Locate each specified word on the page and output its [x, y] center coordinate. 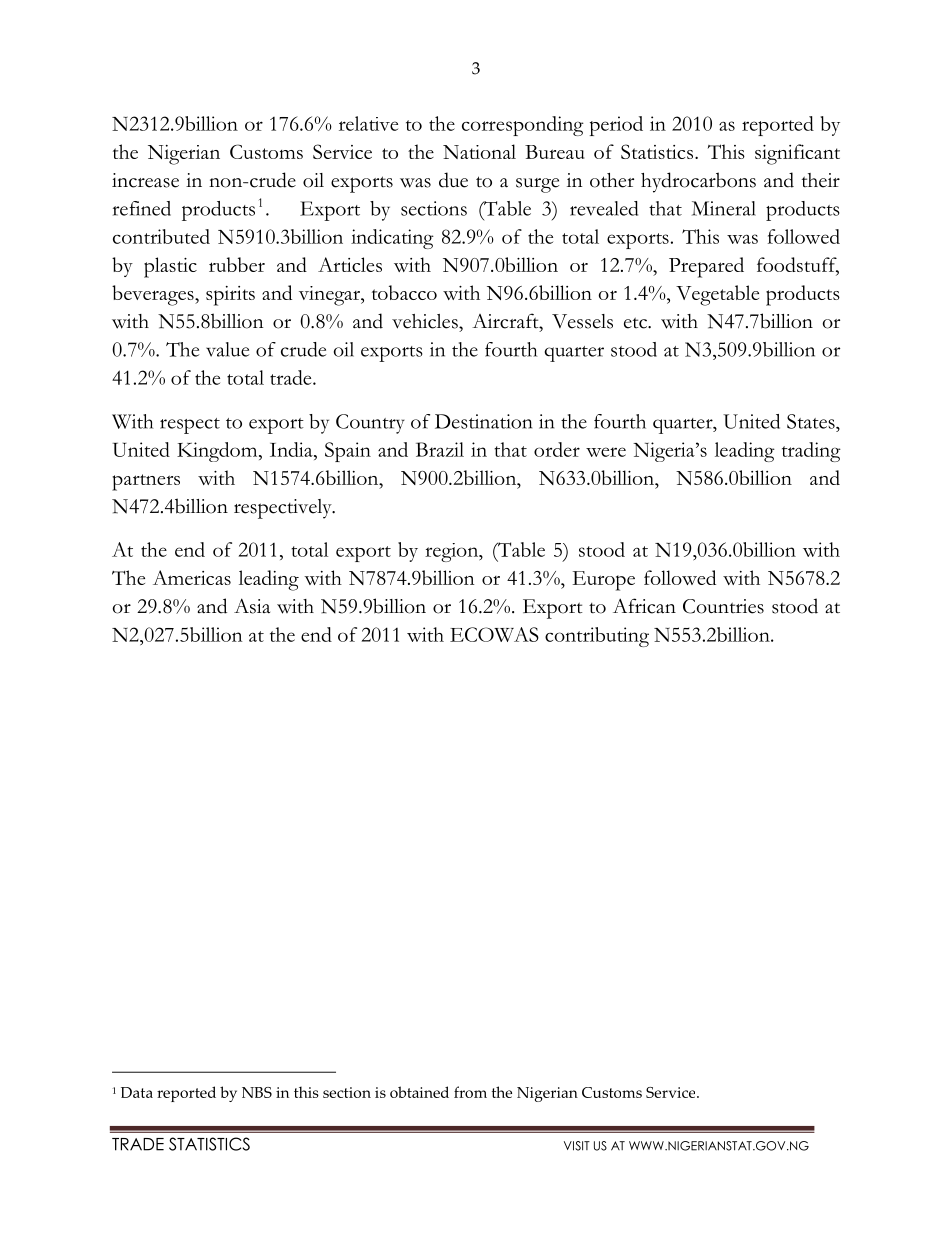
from [470, 1092]
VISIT [577, 1146]
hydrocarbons [698, 182]
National [479, 151]
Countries [723, 606]
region [453, 552]
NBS [257, 1092]
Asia [252, 606]
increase [145, 180]
